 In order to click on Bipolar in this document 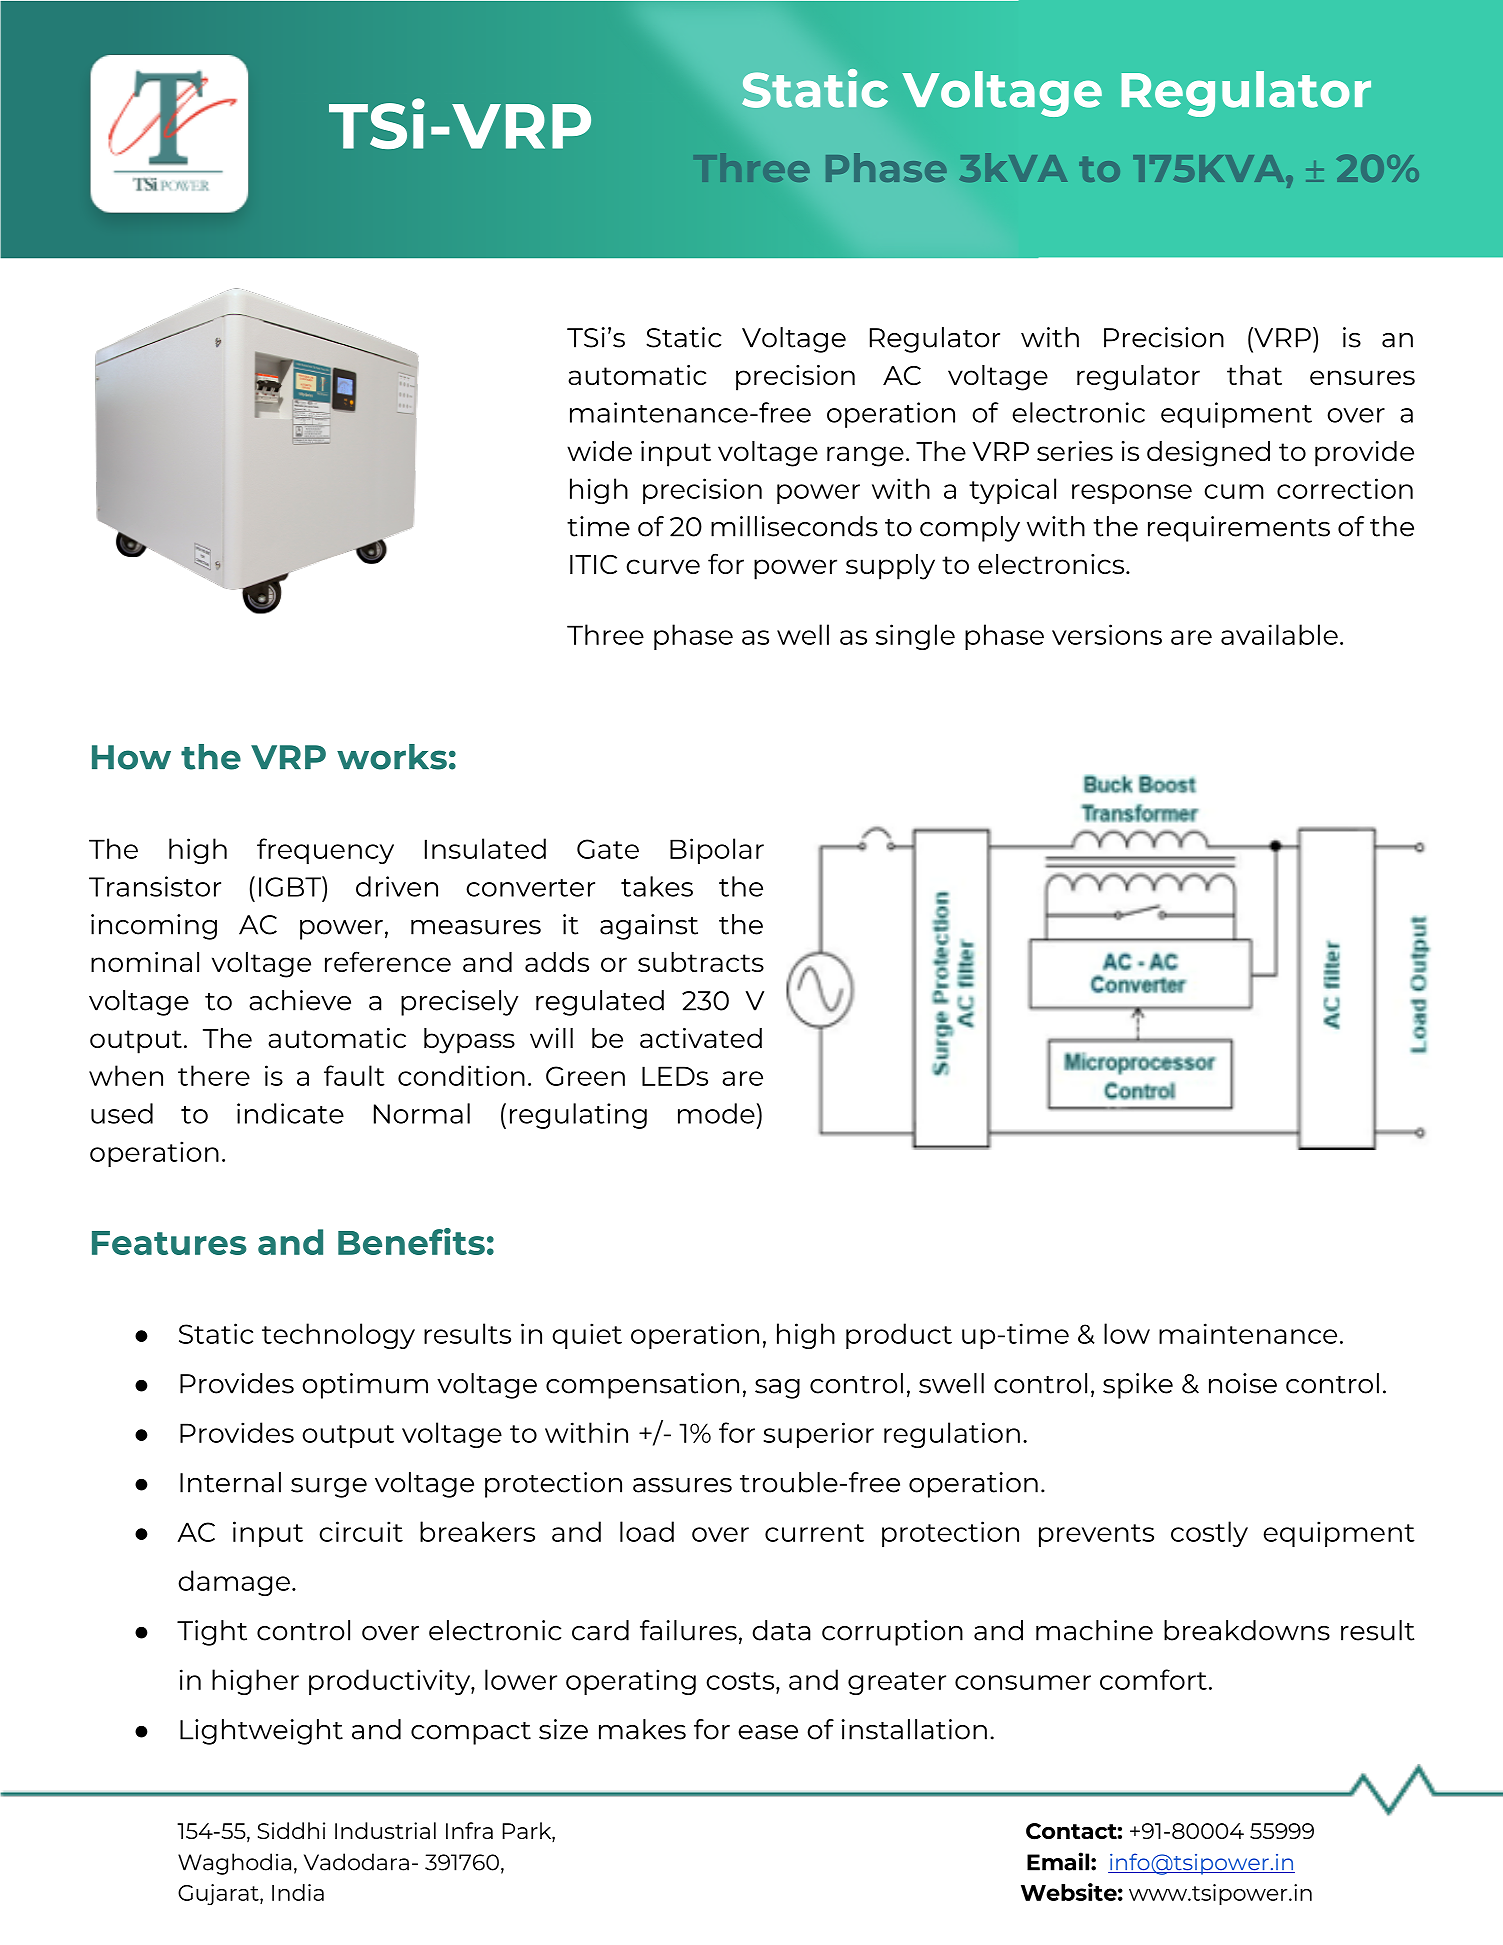, I will do `click(717, 851)`.
